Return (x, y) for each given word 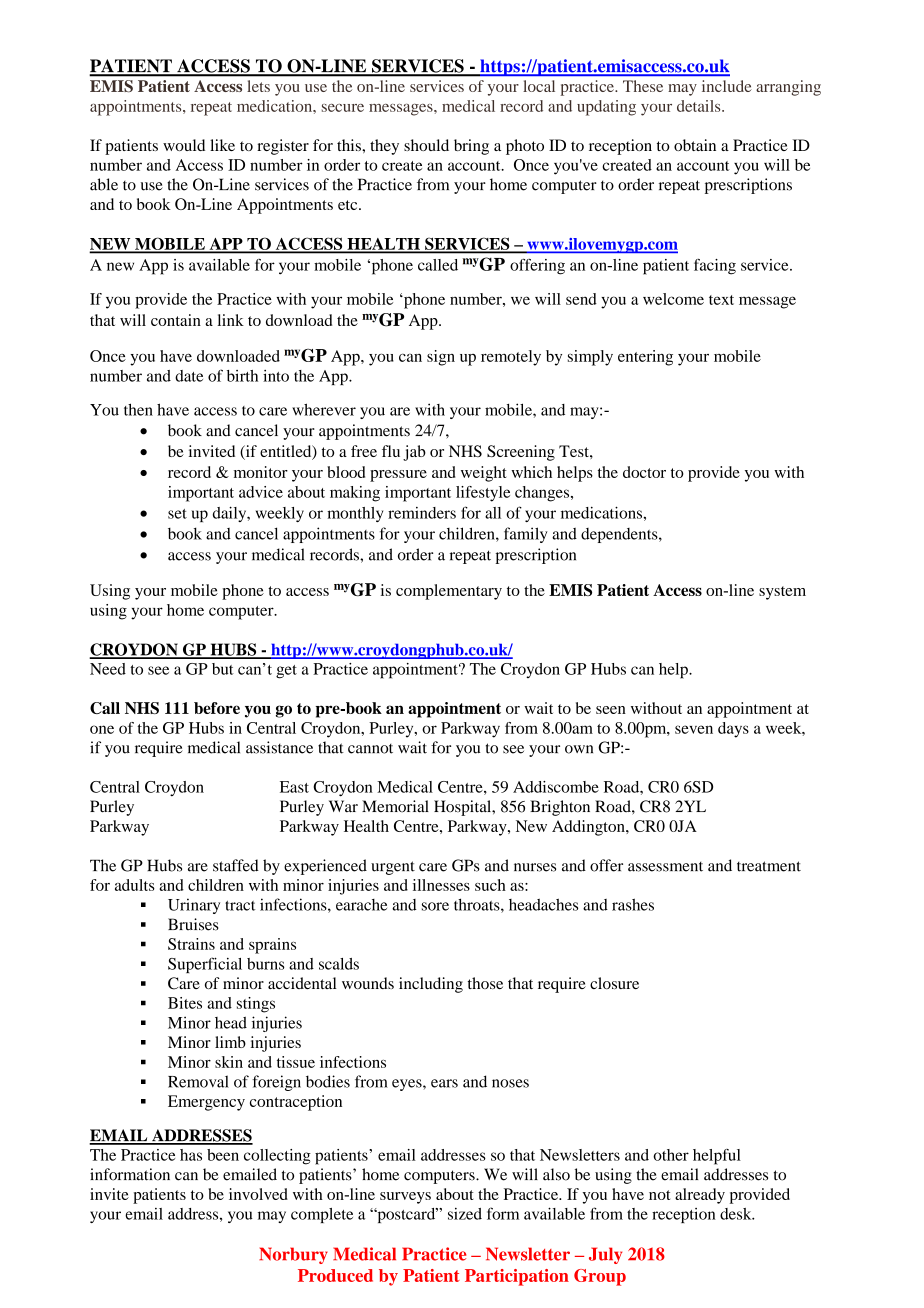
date (189, 376)
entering (645, 358)
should (426, 145)
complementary (449, 592)
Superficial (205, 965)
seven (694, 729)
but (223, 669)
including (431, 985)
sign (441, 358)
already (700, 1196)
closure (614, 983)
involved (258, 1194)
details (700, 106)
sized (465, 1214)
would (184, 145)
